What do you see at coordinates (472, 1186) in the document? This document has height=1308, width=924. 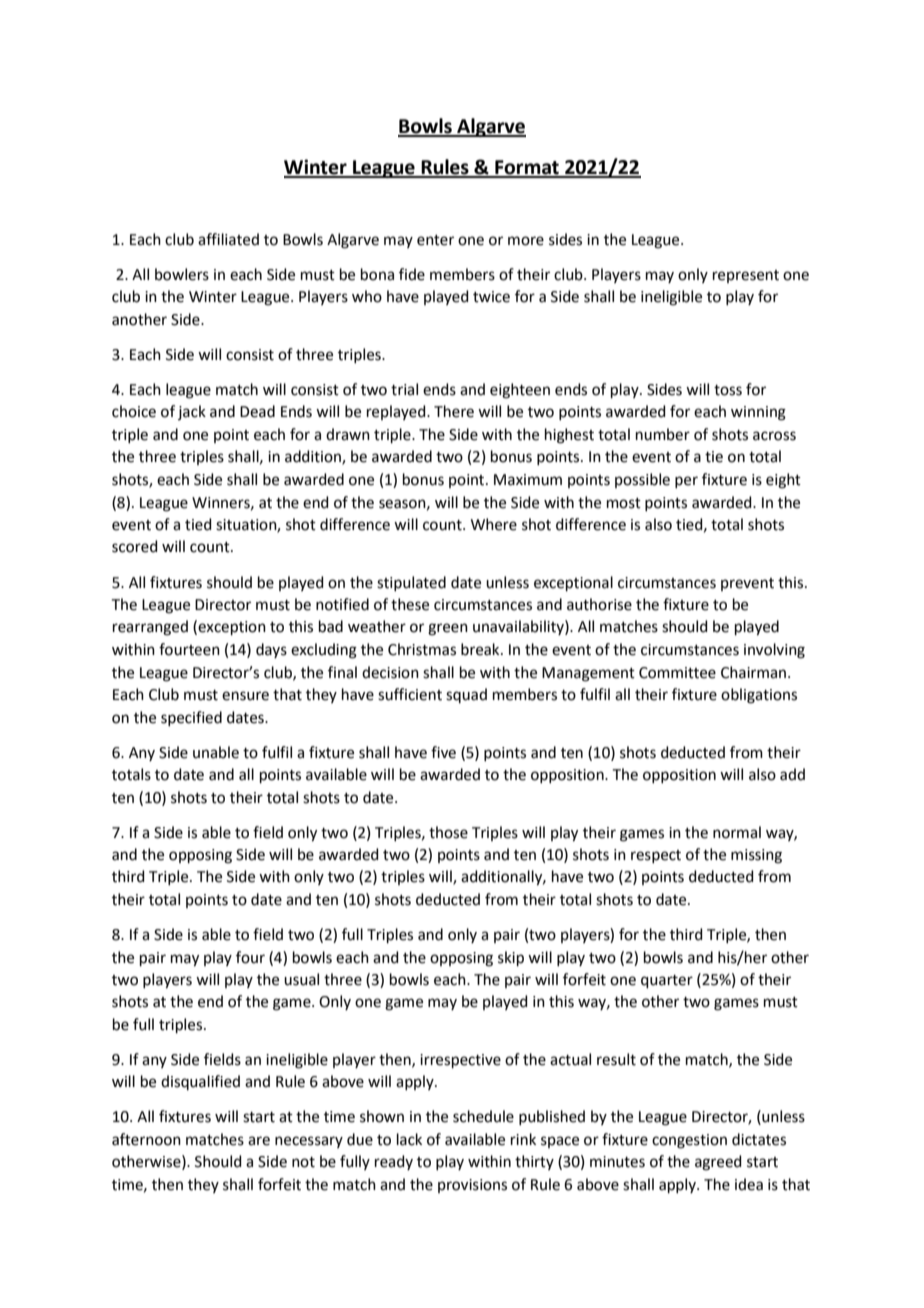 I see `provisions` at bounding box center [472, 1186].
